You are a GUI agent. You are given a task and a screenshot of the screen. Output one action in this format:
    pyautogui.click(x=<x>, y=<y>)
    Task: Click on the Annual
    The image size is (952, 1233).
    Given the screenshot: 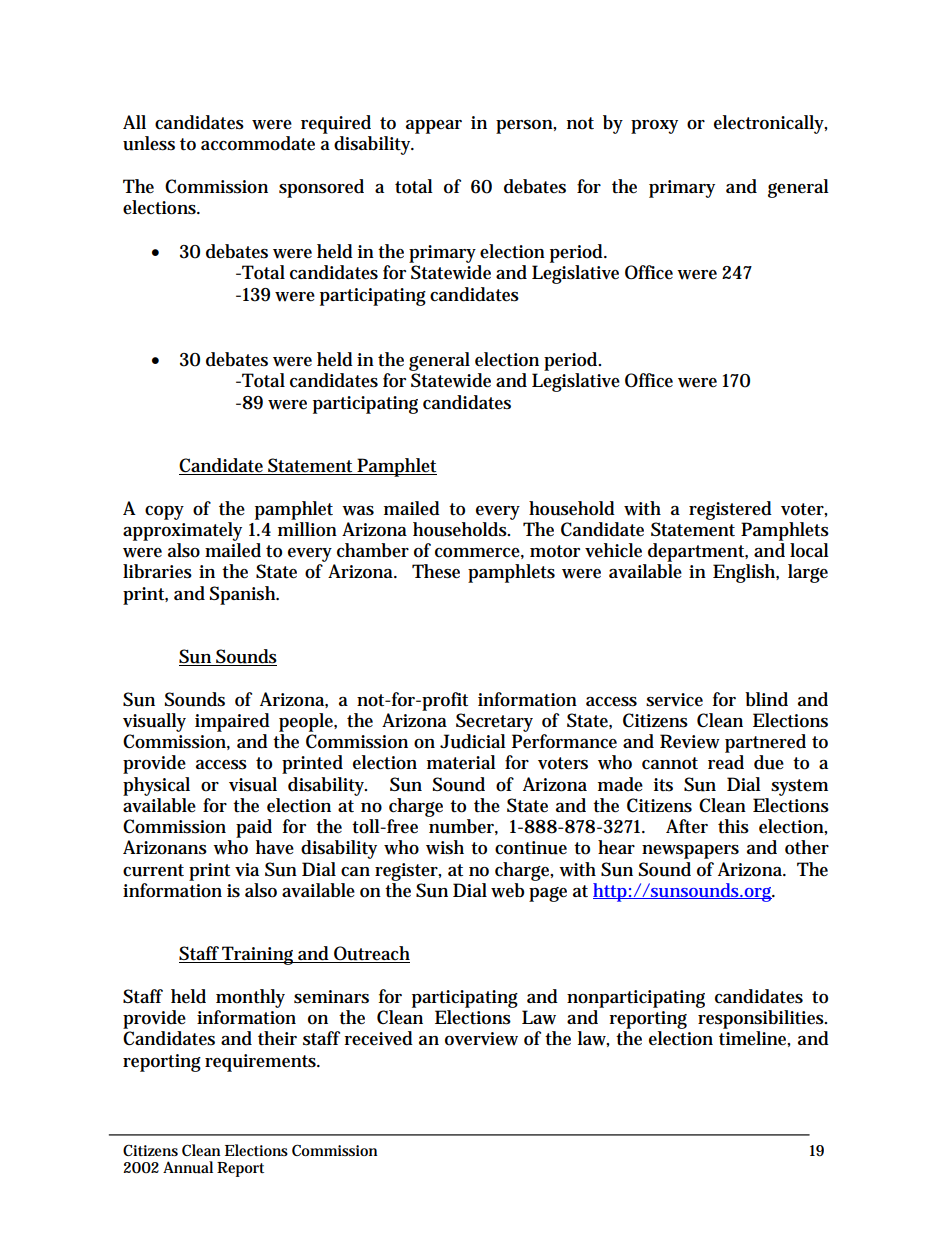 What is the action you would take?
    pyautogui.click(x=188, y=1167)
